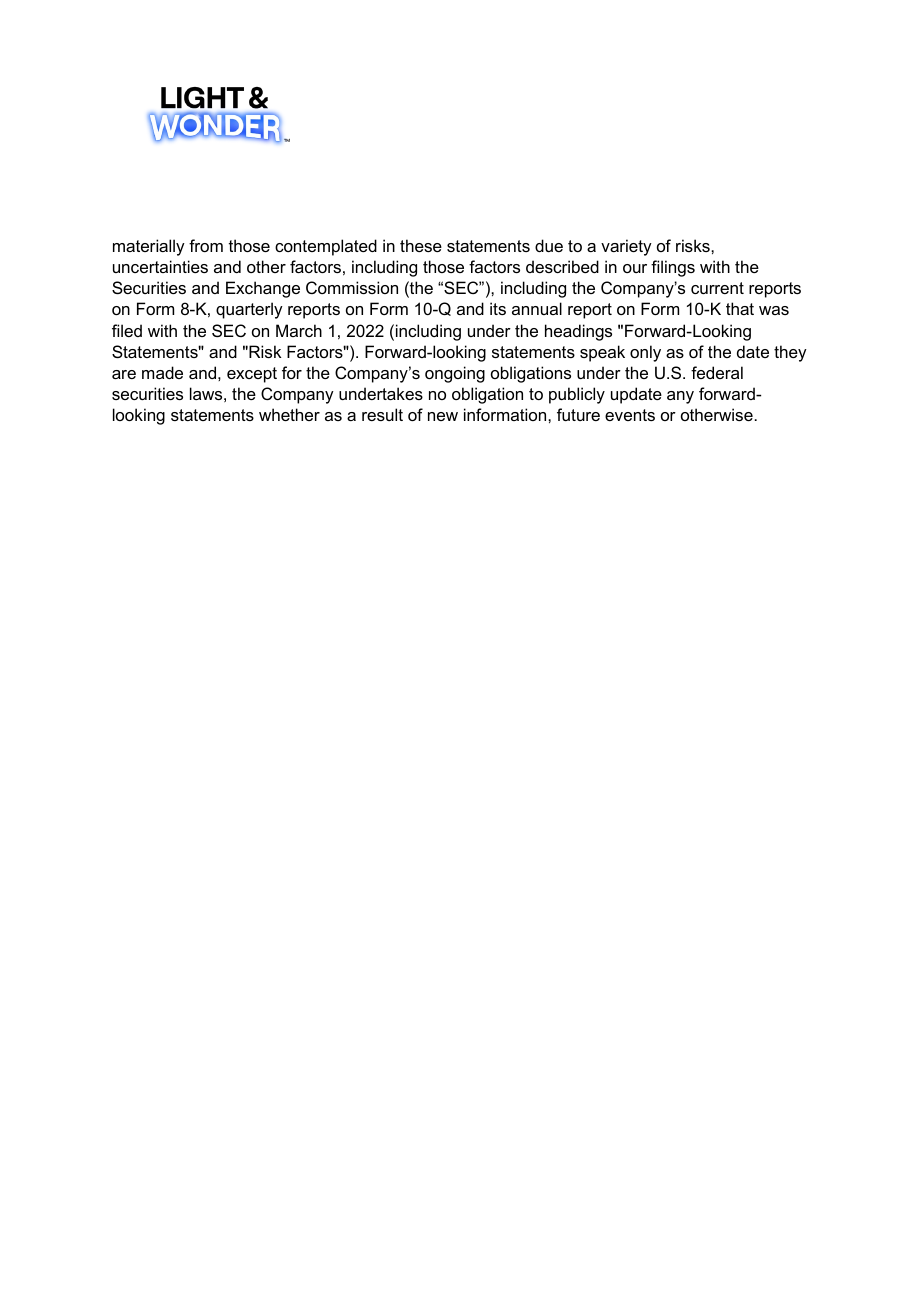 The image size is (924, 1308). I want to click on headings, so click(578, 332).
